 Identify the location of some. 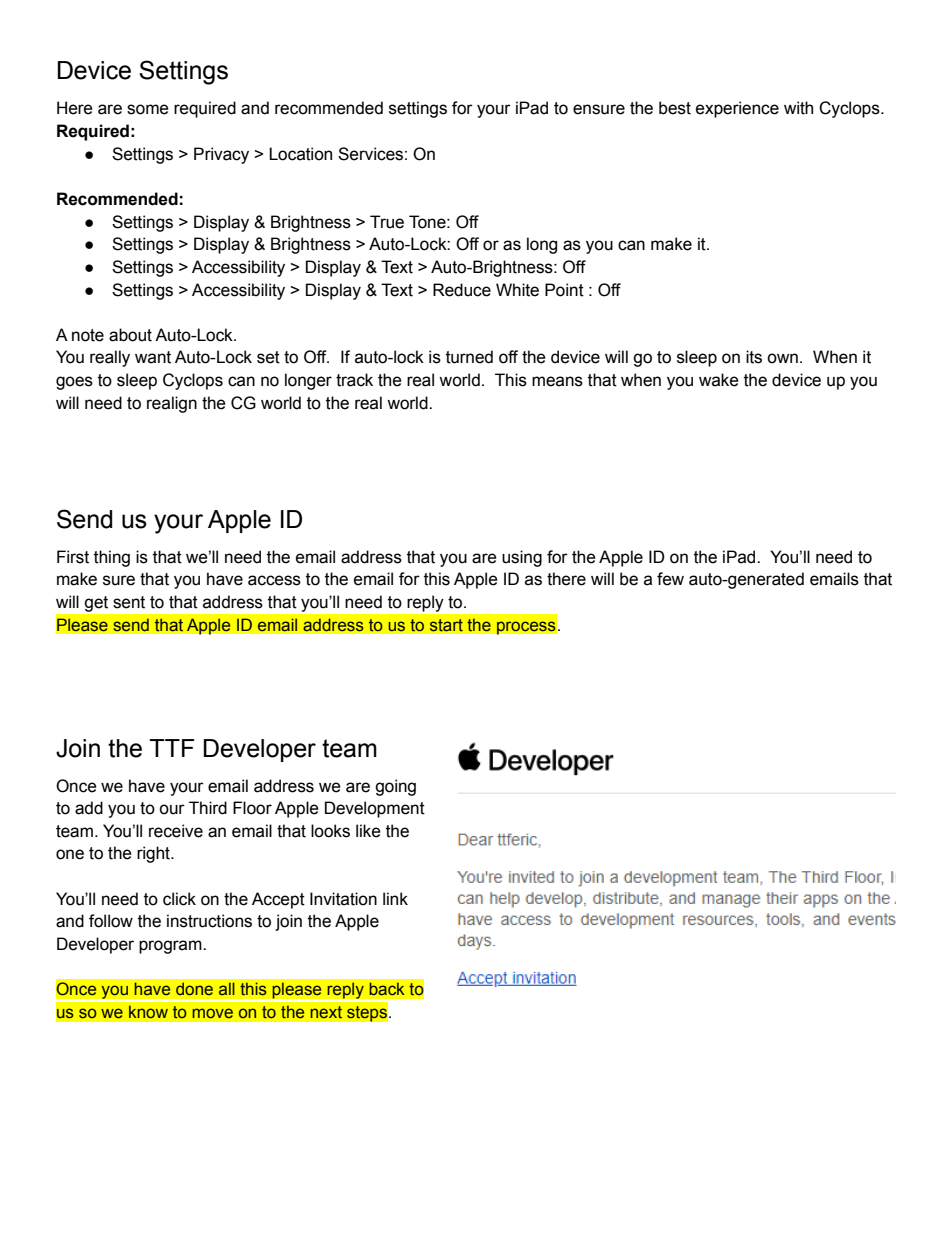
(148, 109).
